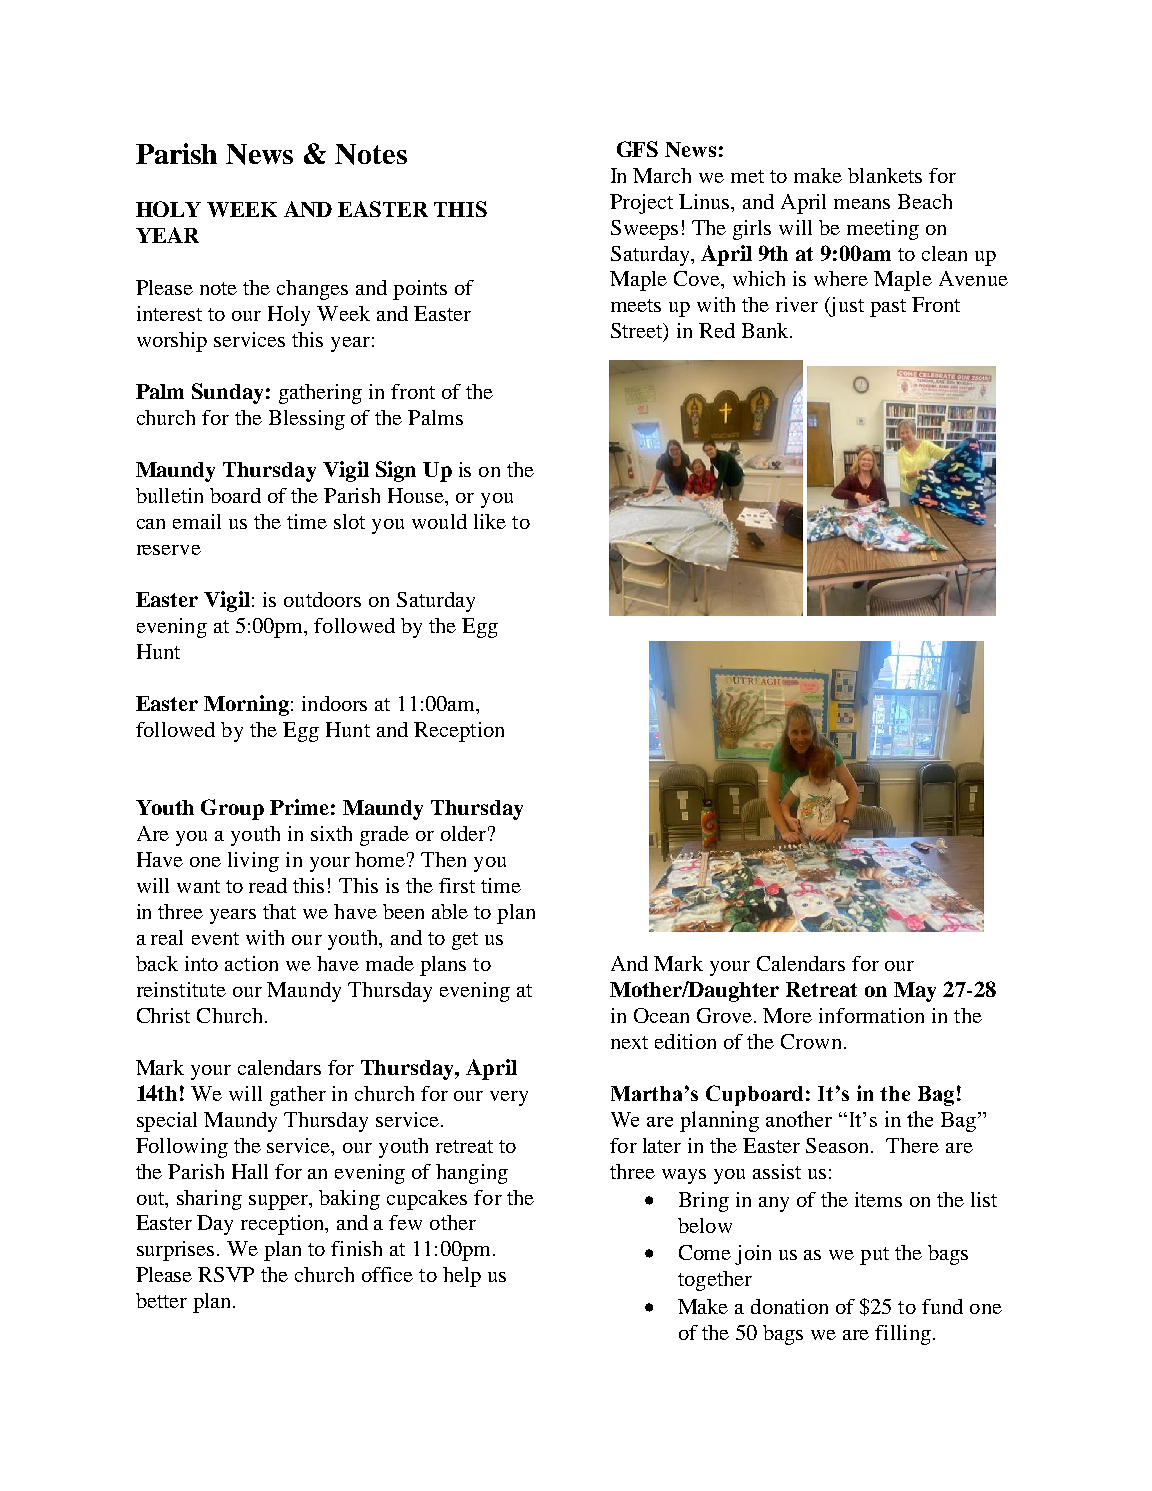 Image resolution: width=1152 pixels, height=1491 pixels. Describe the element at coordinates (307, 420) in the screenshot. I see `Blessing` at that location.
